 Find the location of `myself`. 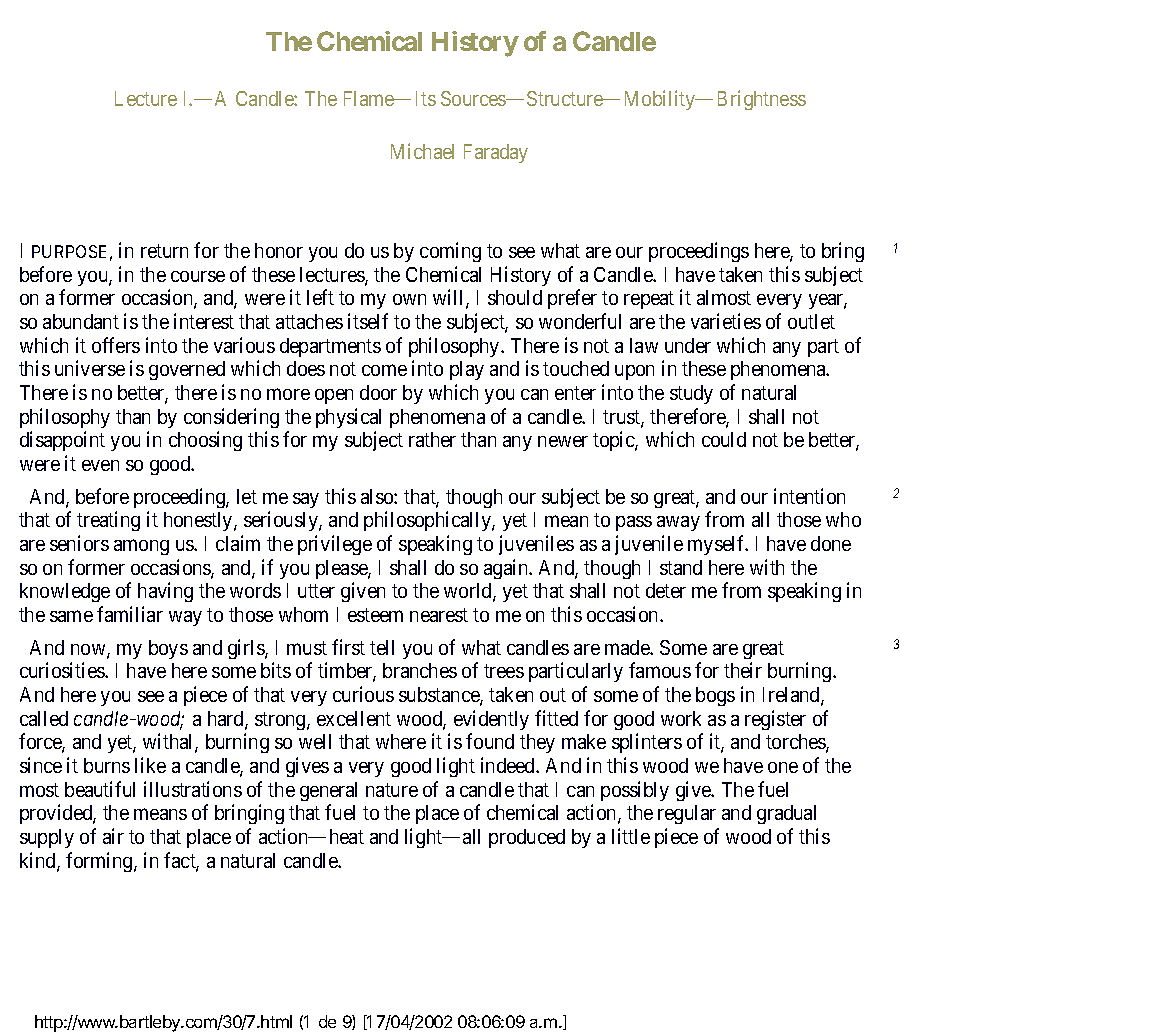

myself is located at coordinates (718, 545).
